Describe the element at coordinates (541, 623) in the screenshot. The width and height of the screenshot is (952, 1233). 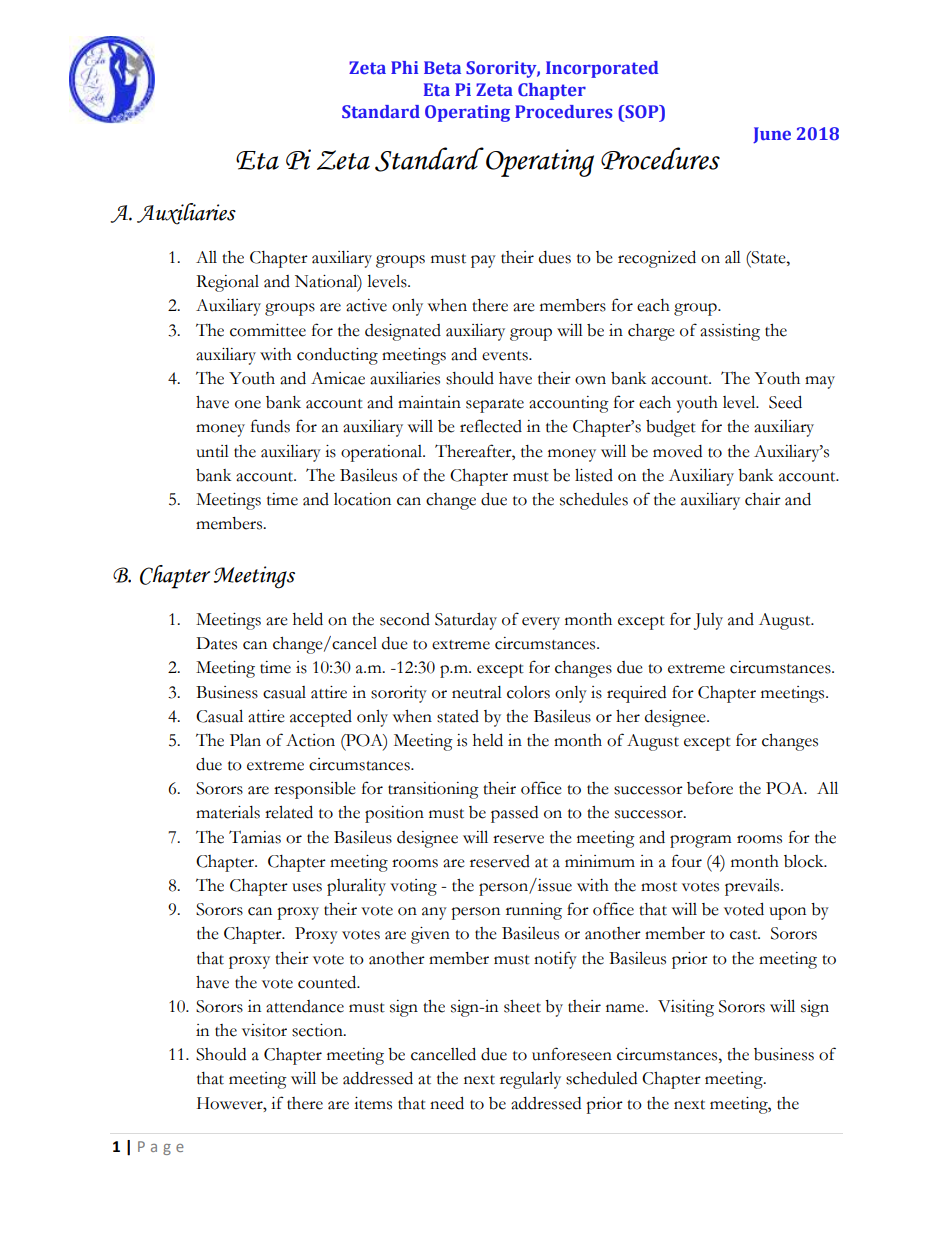
I see `every` at that location.
